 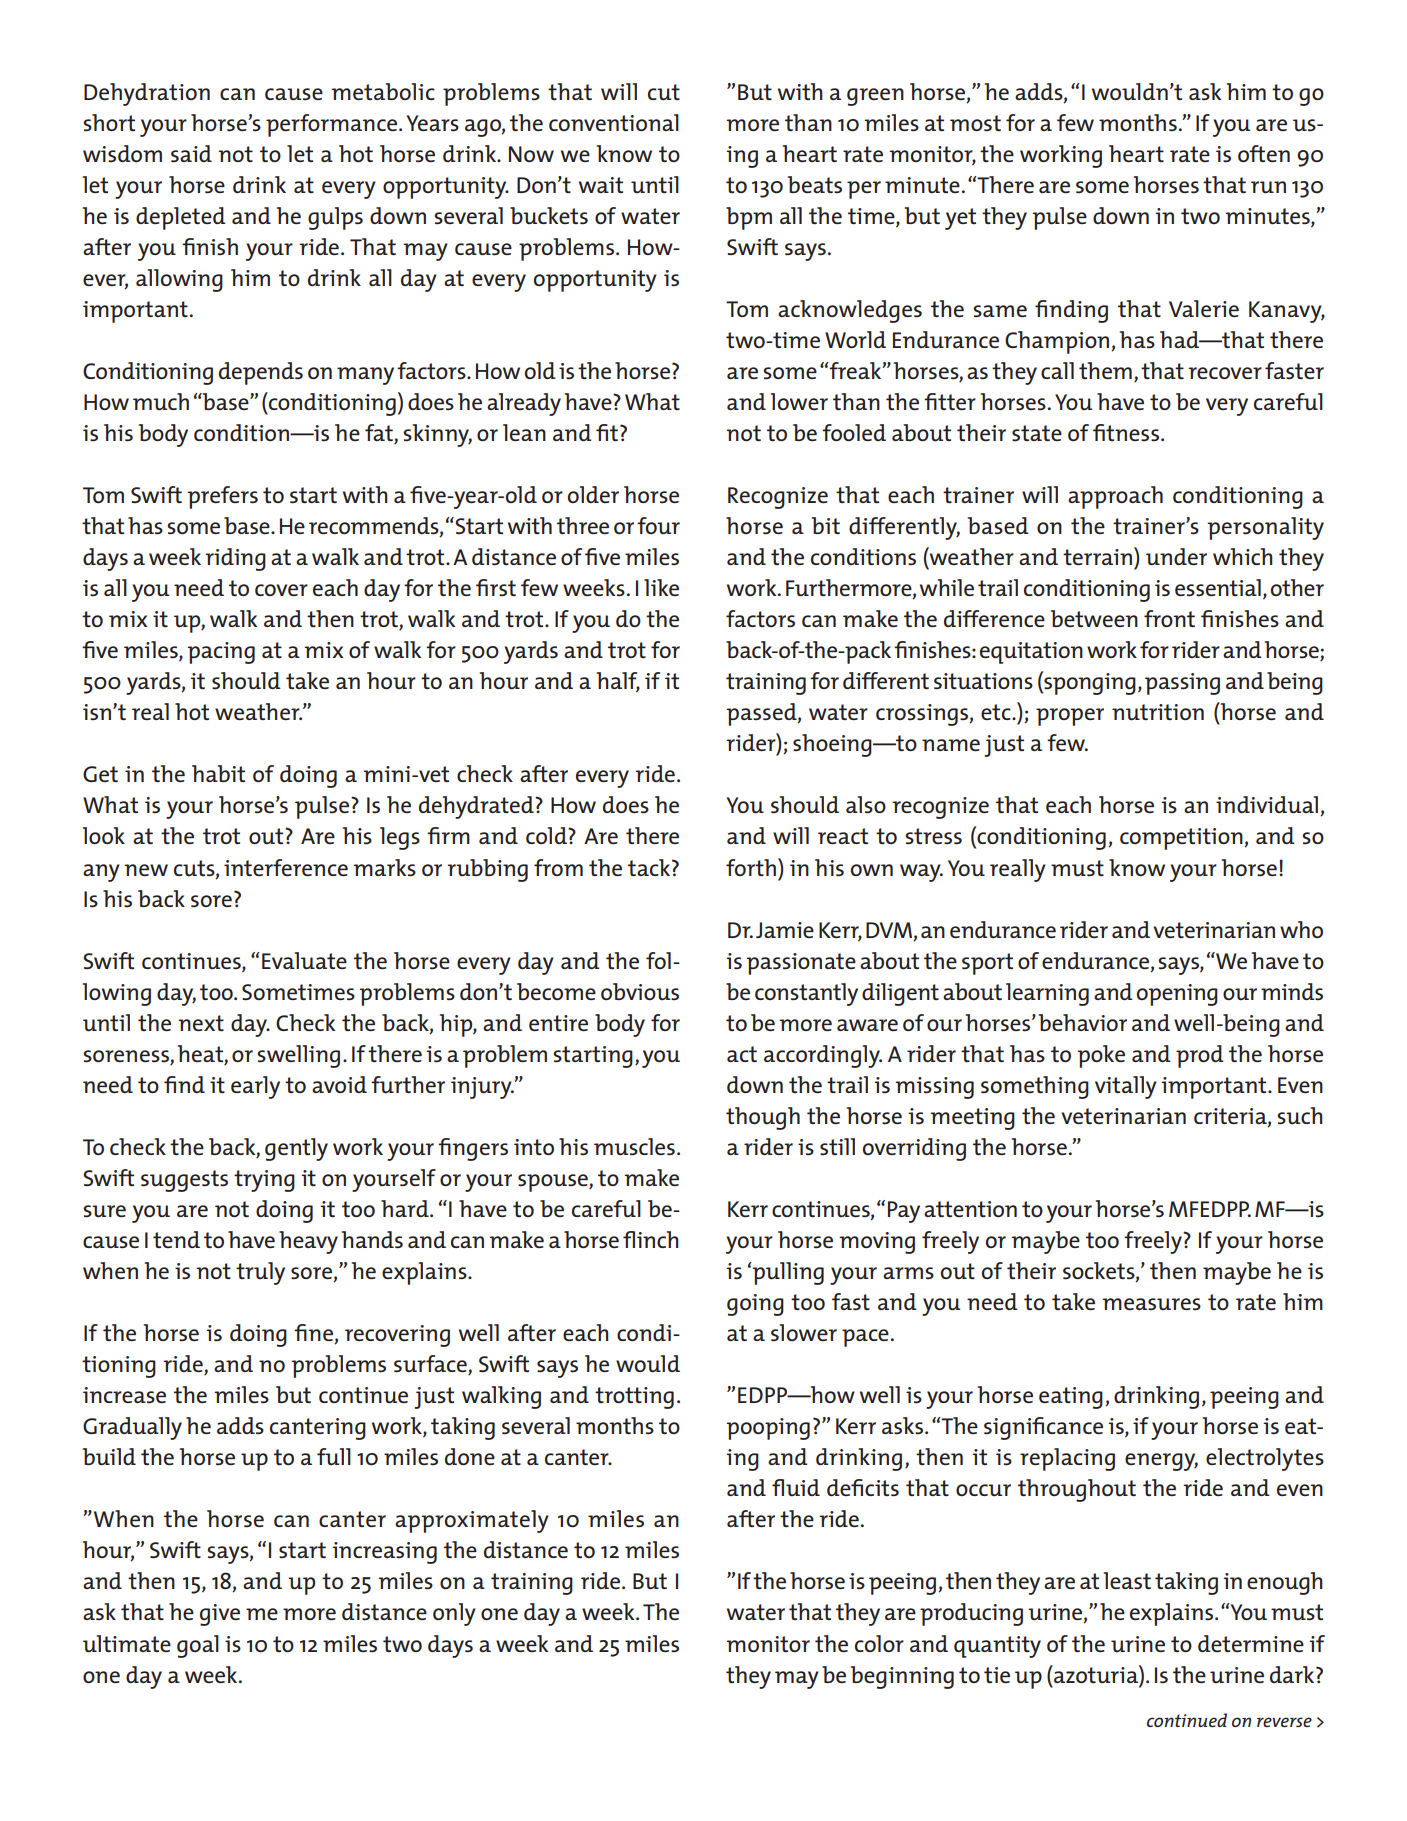 I want to click on said, so click(x=191, y=154).
